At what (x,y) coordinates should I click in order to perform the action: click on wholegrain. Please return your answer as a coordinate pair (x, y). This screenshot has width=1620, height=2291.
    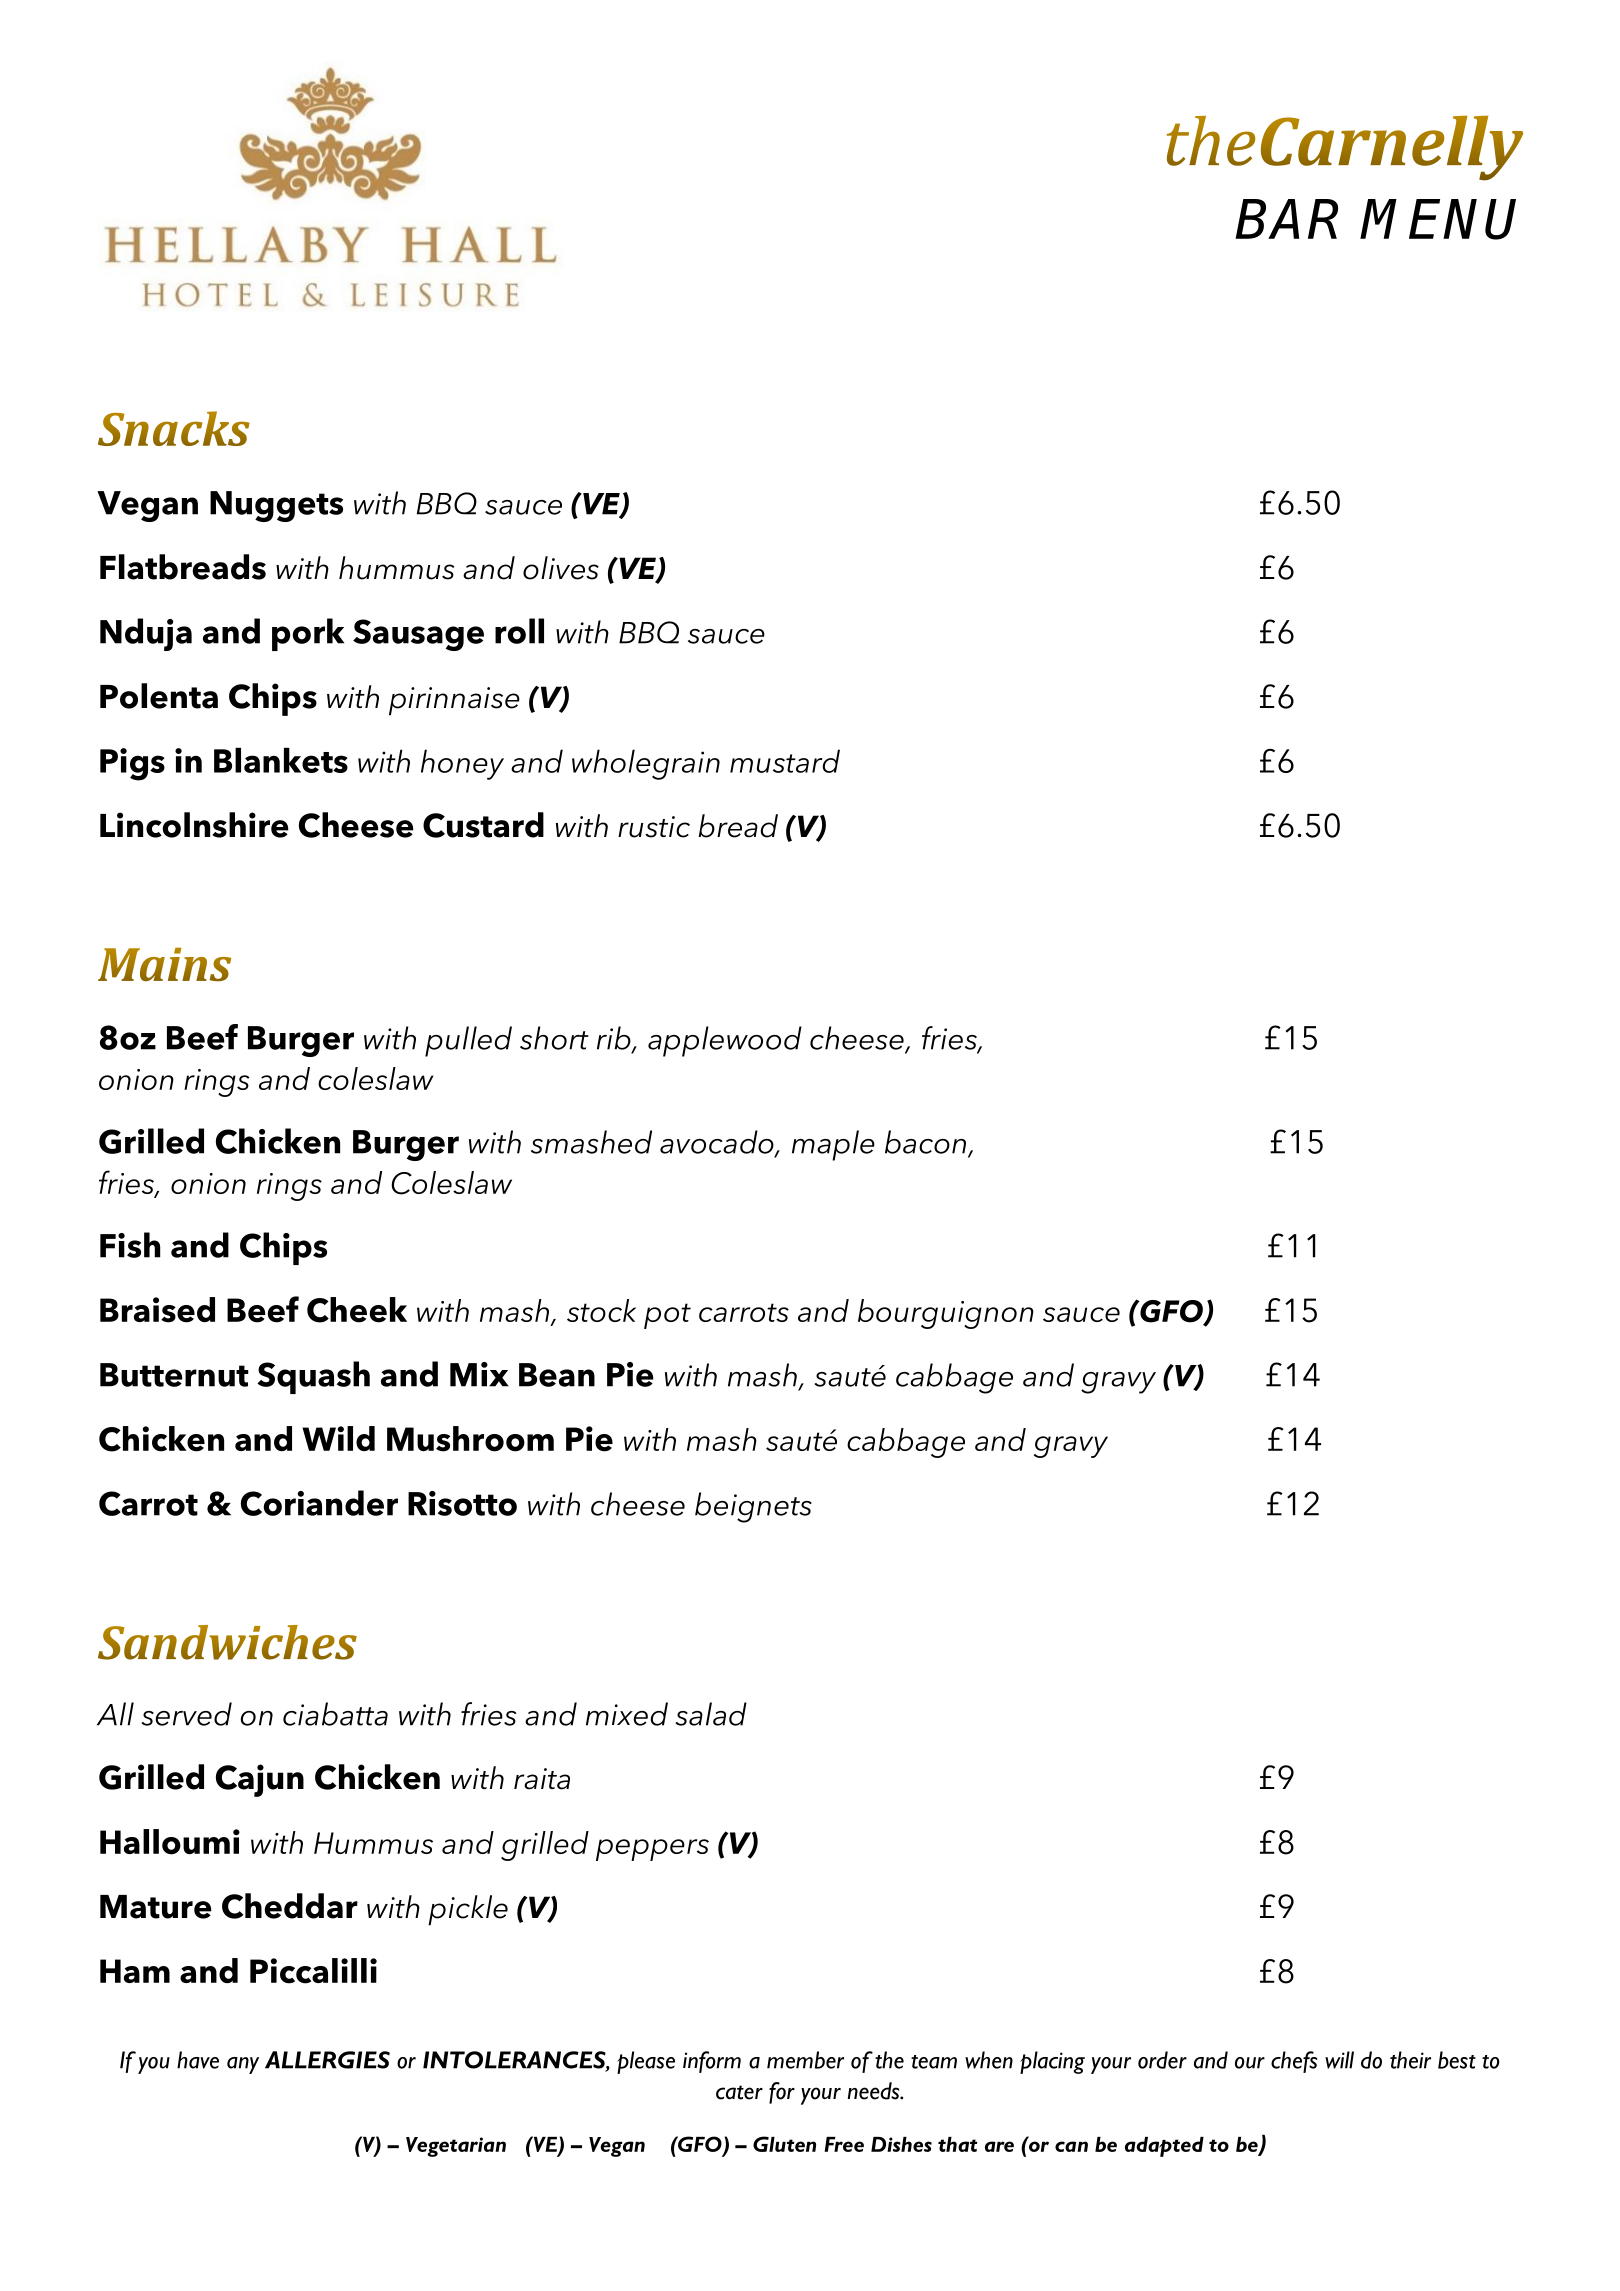
    Looking at the image, I should click on (646, 764).
